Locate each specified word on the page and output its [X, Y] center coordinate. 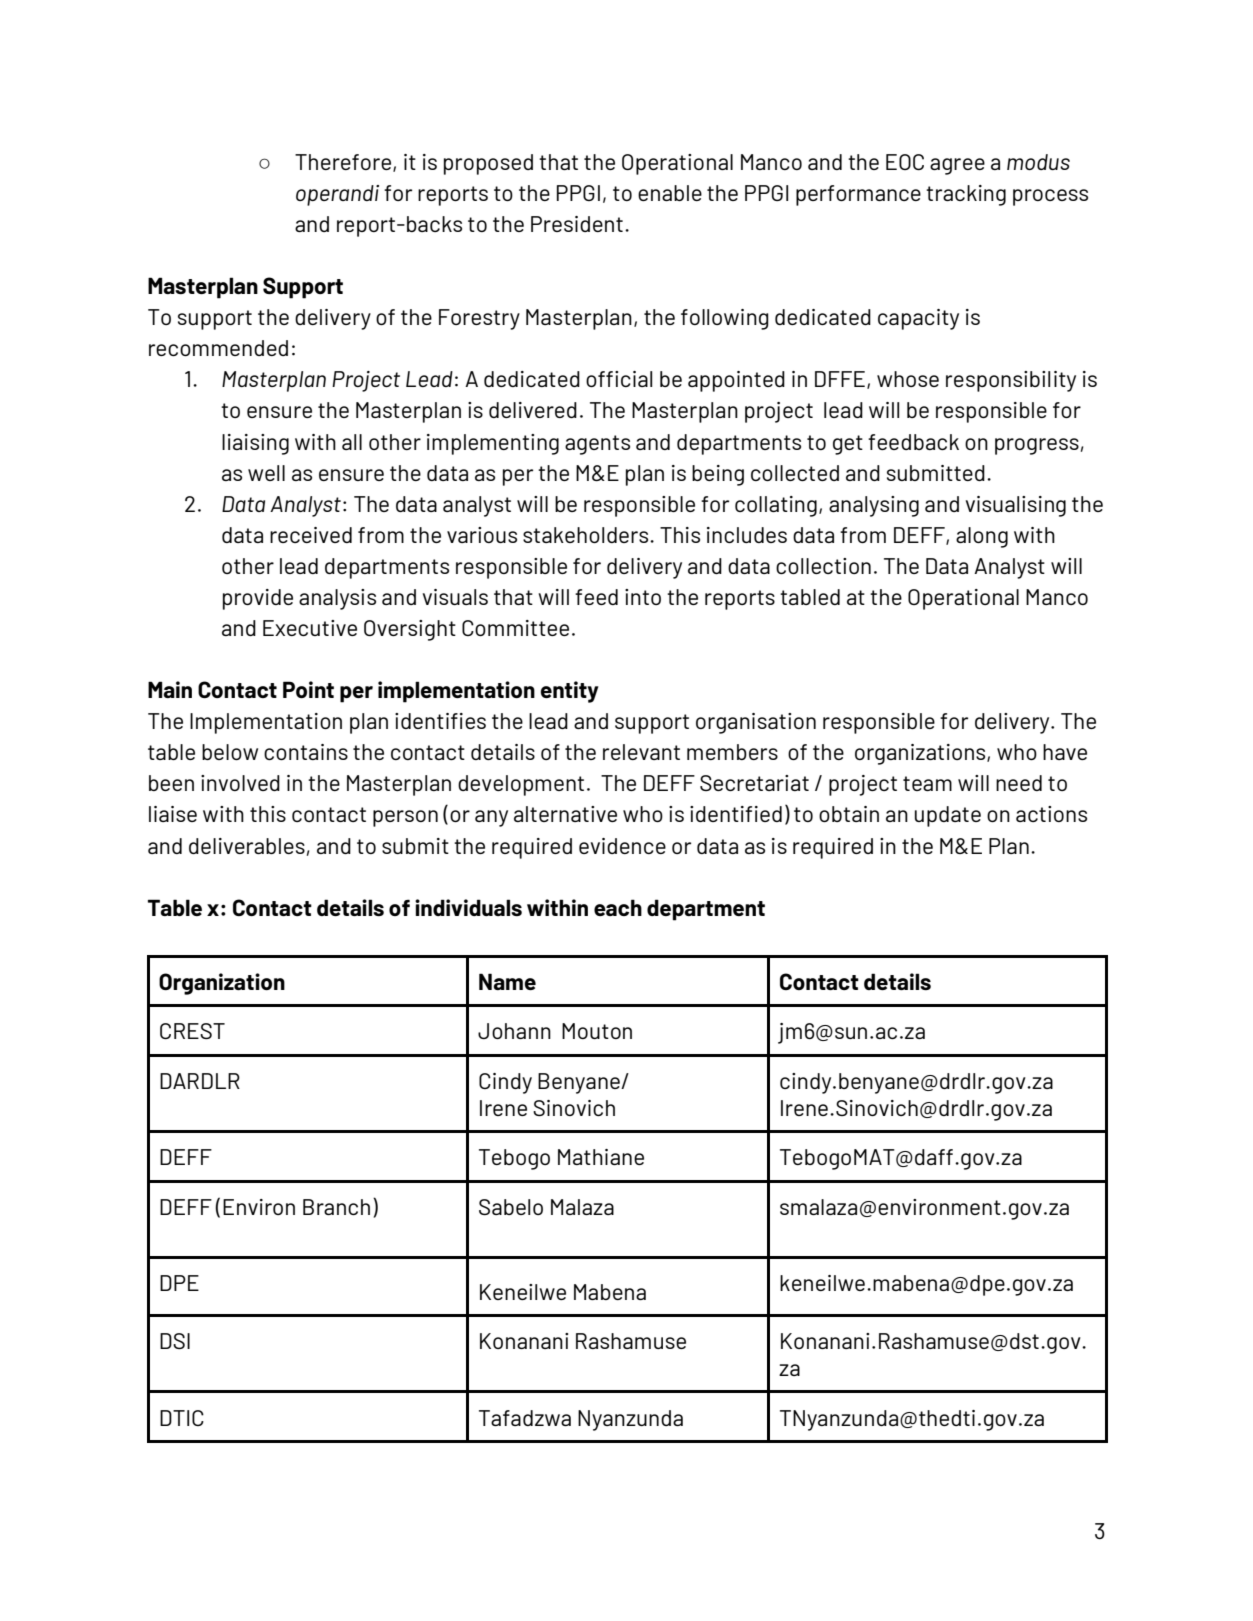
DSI [175, 1341]
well [266, 473]
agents [597, 445]
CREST [192, 1031]
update [948, 816]
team [927, 783]
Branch [336, 1207]
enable [670, 193]
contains [306, 752]
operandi [337, 195]
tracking [966, 195]
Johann [514, 1031]
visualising [1016, 506]
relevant [641, 752]
